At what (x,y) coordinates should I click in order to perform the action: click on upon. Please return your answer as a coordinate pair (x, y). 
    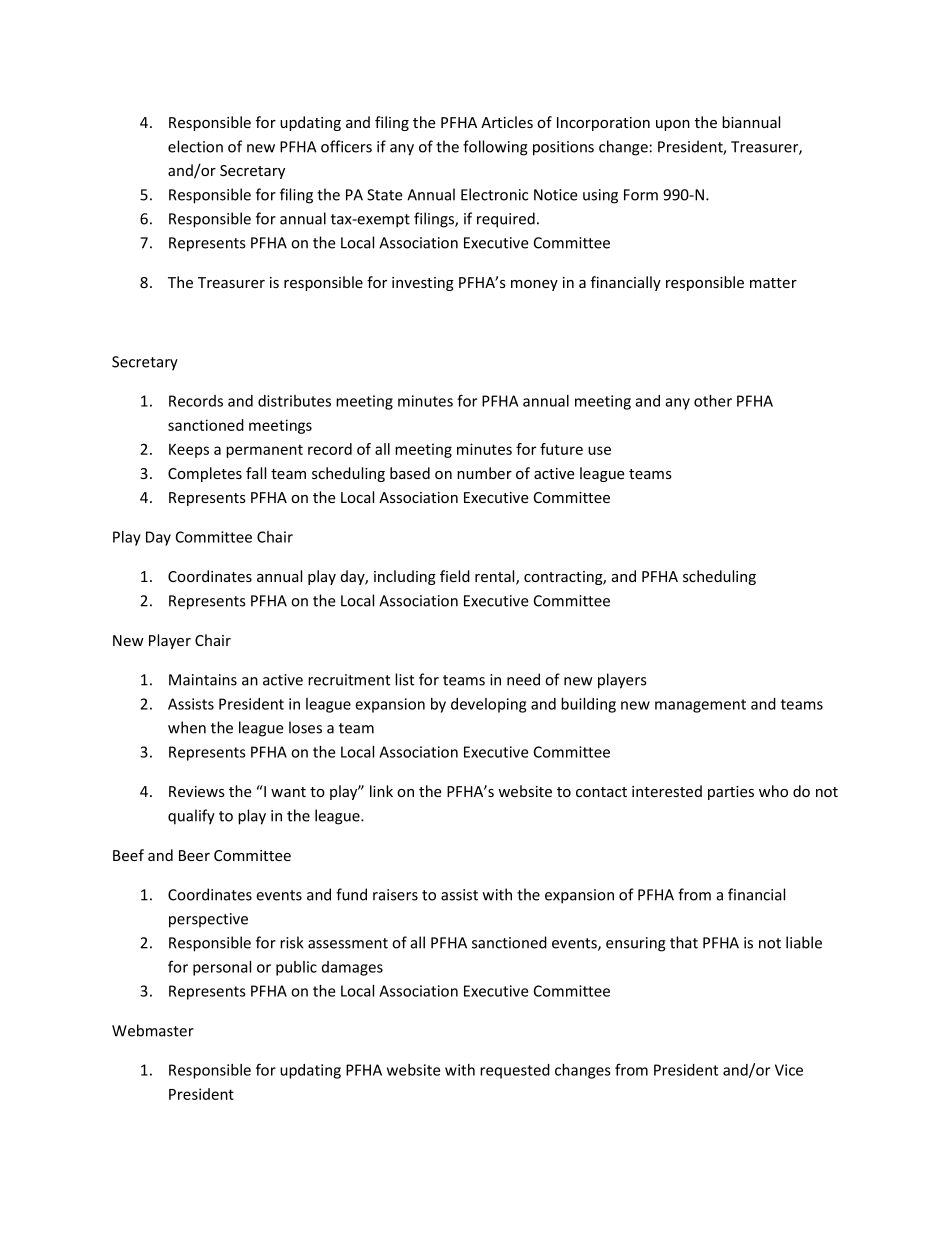
    Looking at the image, I should click on (673, 125).
